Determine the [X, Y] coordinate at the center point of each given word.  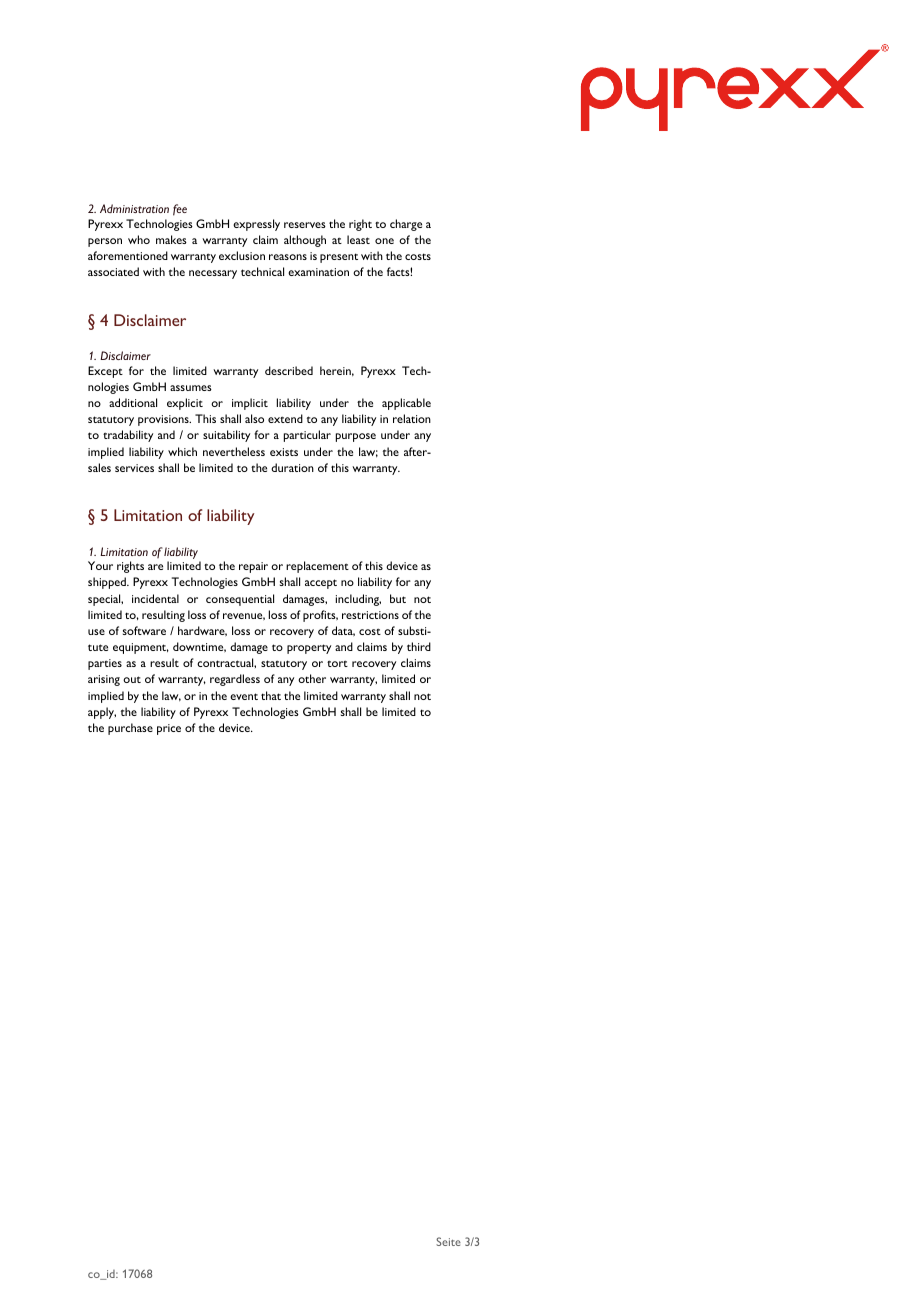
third [419, 646]
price [169, 729]
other [312, 678]
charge [406, 225]
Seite [448, 1241]
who [139, 239]
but [398, 598]
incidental [155, 598]
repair [253, 567]
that [271, 695]
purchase [130, 729]
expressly [256, 225]
